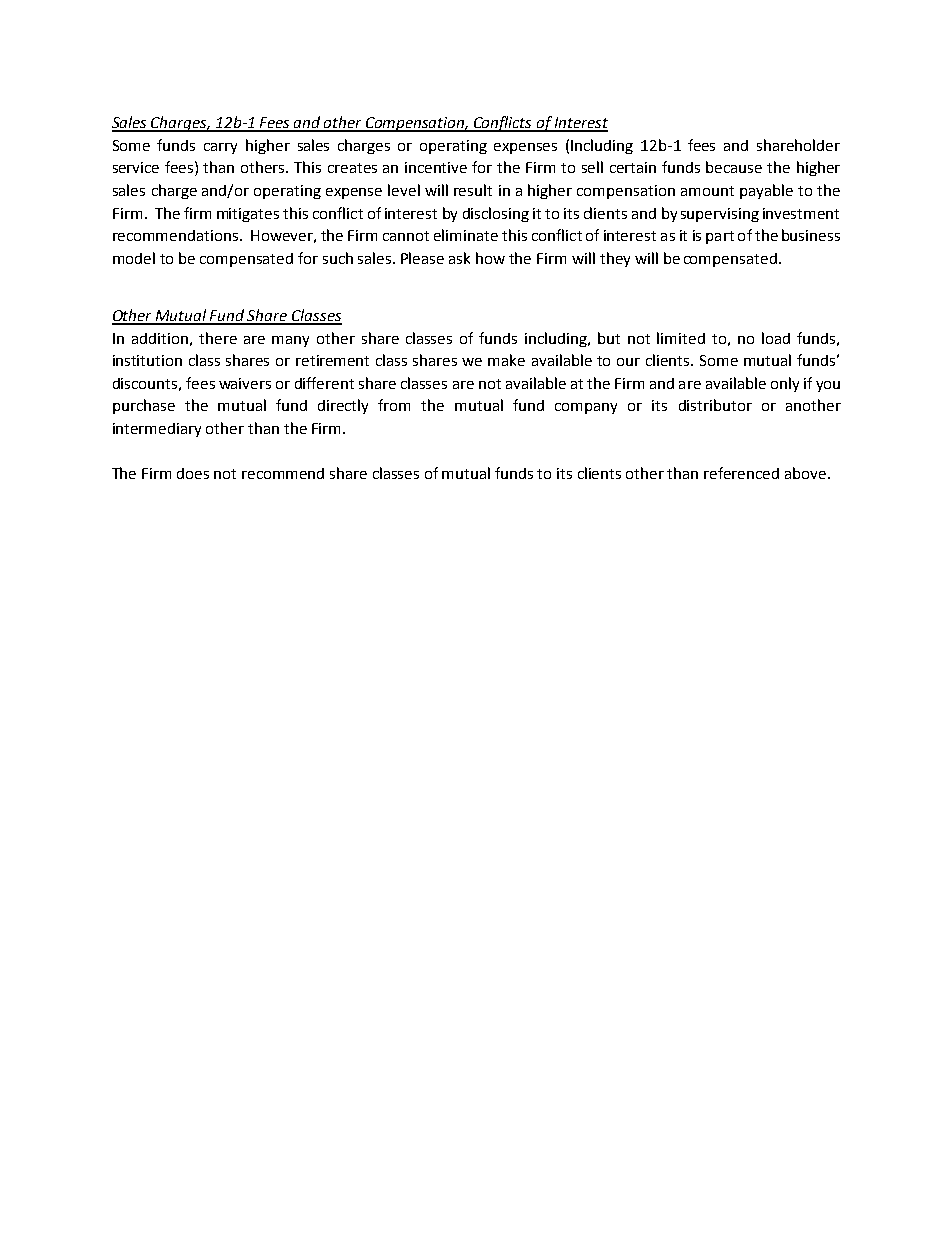 This screenshot has height=1233, width=952. Describe the element at coordinates (506, 360) in the screenshot. I see `make` at that location.
